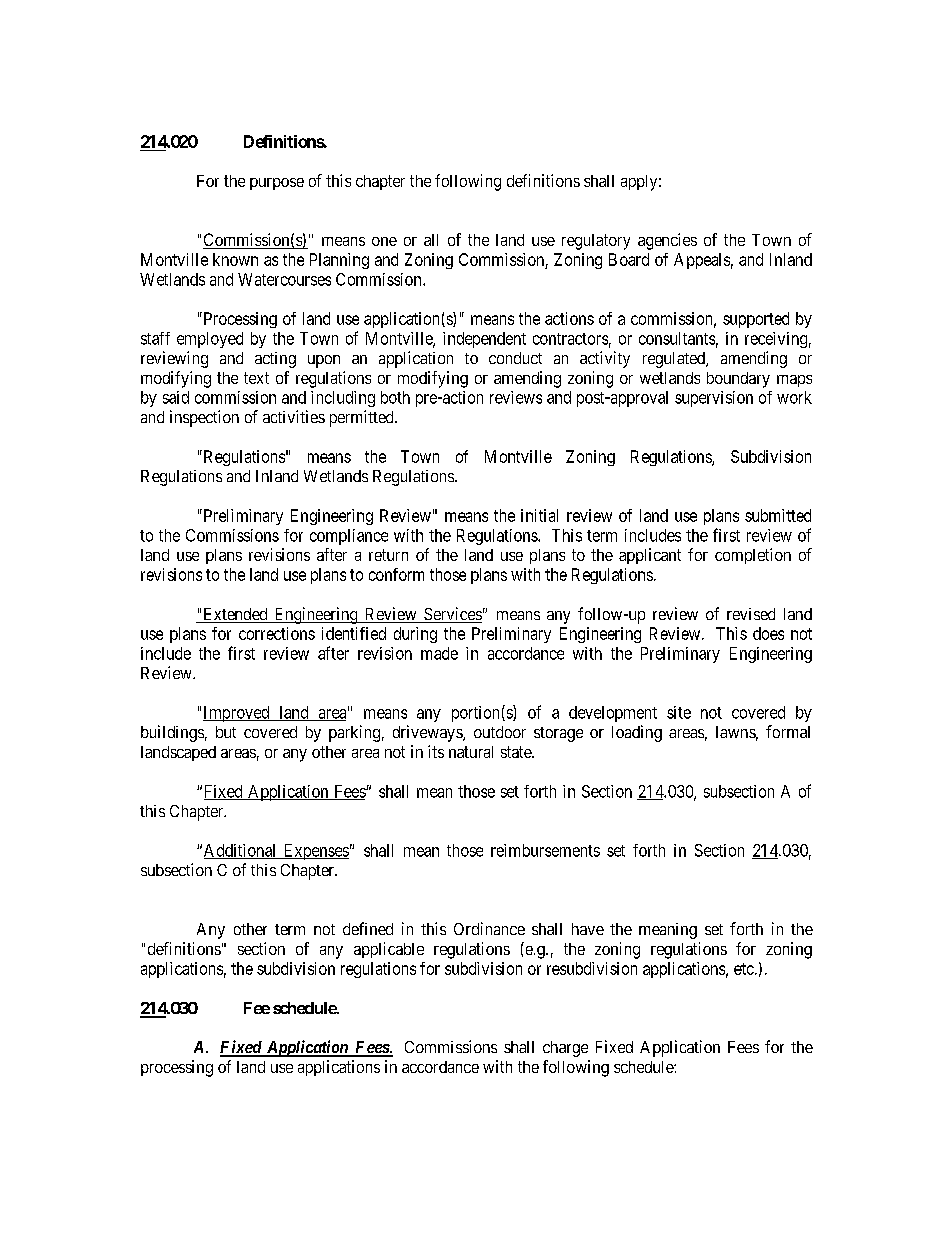 The height and width of the screenshot is (1233, 952). I want to click on charge, so click(565, 1049).
